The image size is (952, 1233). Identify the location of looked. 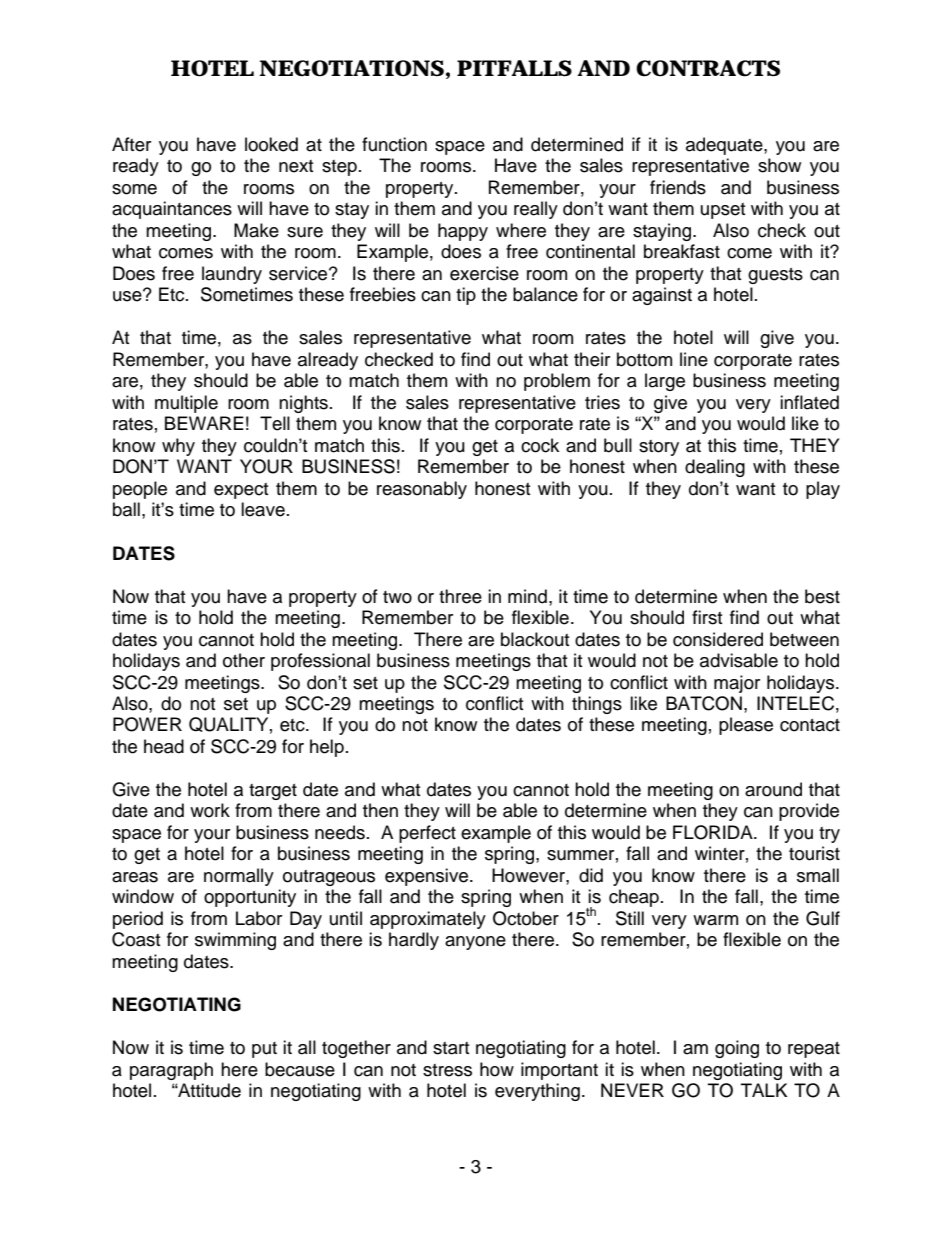
(271, 144).
